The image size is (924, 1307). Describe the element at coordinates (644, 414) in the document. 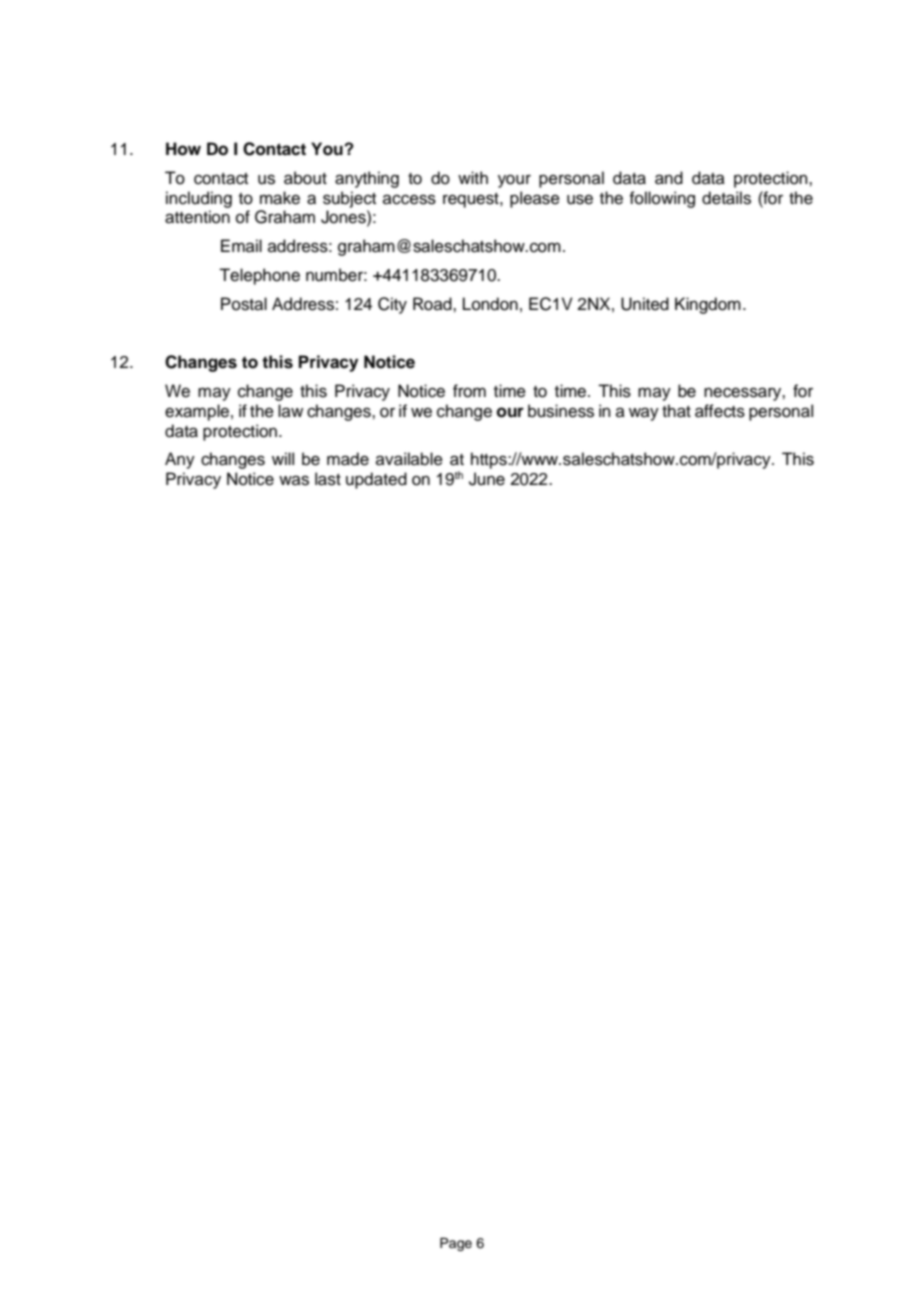

I see `way` at that location.
